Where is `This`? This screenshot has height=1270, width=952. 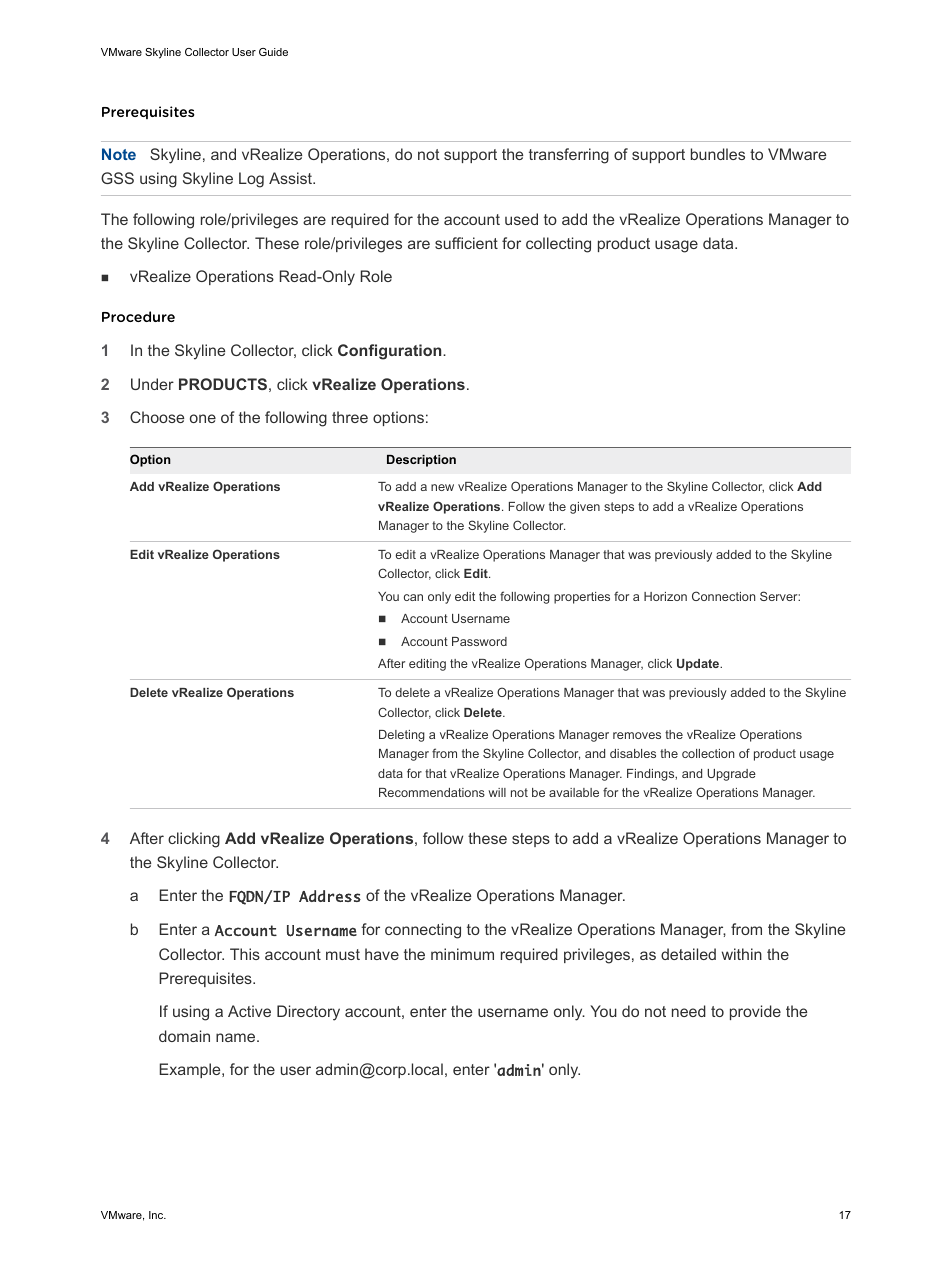
This is located at coordinates (245, 954).
